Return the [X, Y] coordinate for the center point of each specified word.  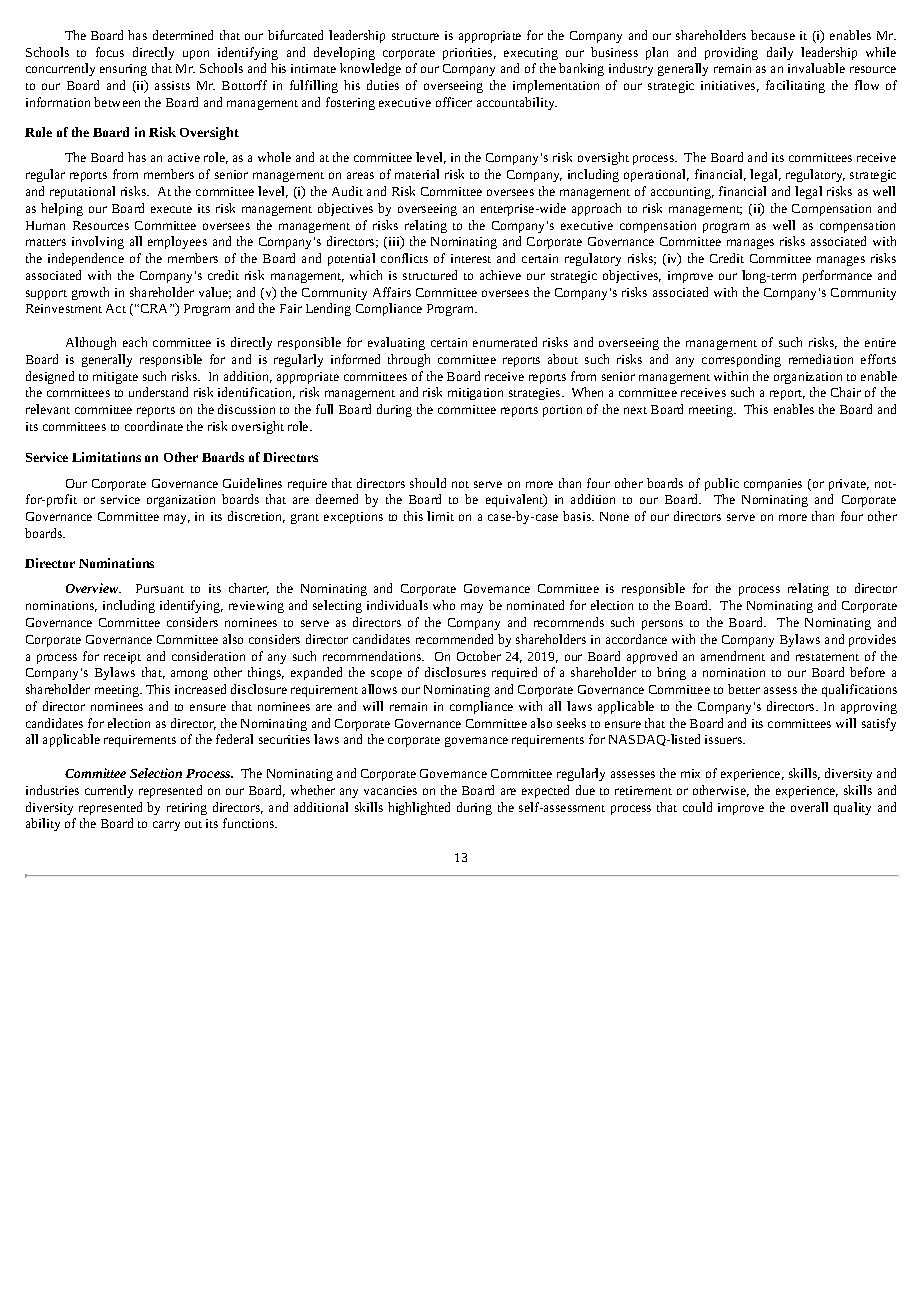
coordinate [154, 426]
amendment [733, 656]
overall [809, 807]
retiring [187, 809]
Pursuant [160, 588]
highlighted [419, 808]
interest [471, 258]
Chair [846, 392]
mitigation [475, 394]
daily [780, 53]
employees [177, 242]
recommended [454, 639]
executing [531, 54]
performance [837, 276]
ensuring [123, 70]
